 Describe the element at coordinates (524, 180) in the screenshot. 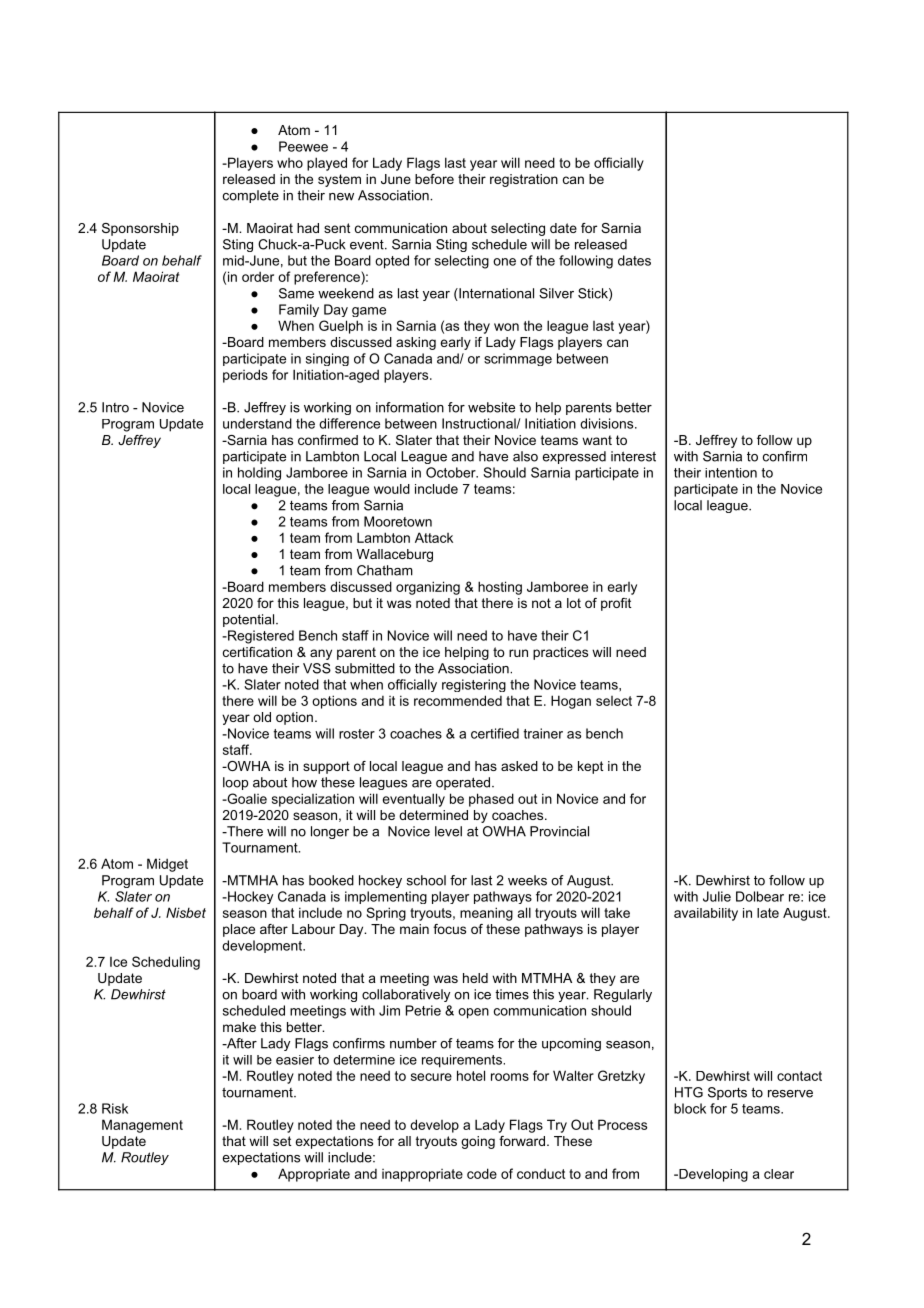

I see `registration` at that location.
